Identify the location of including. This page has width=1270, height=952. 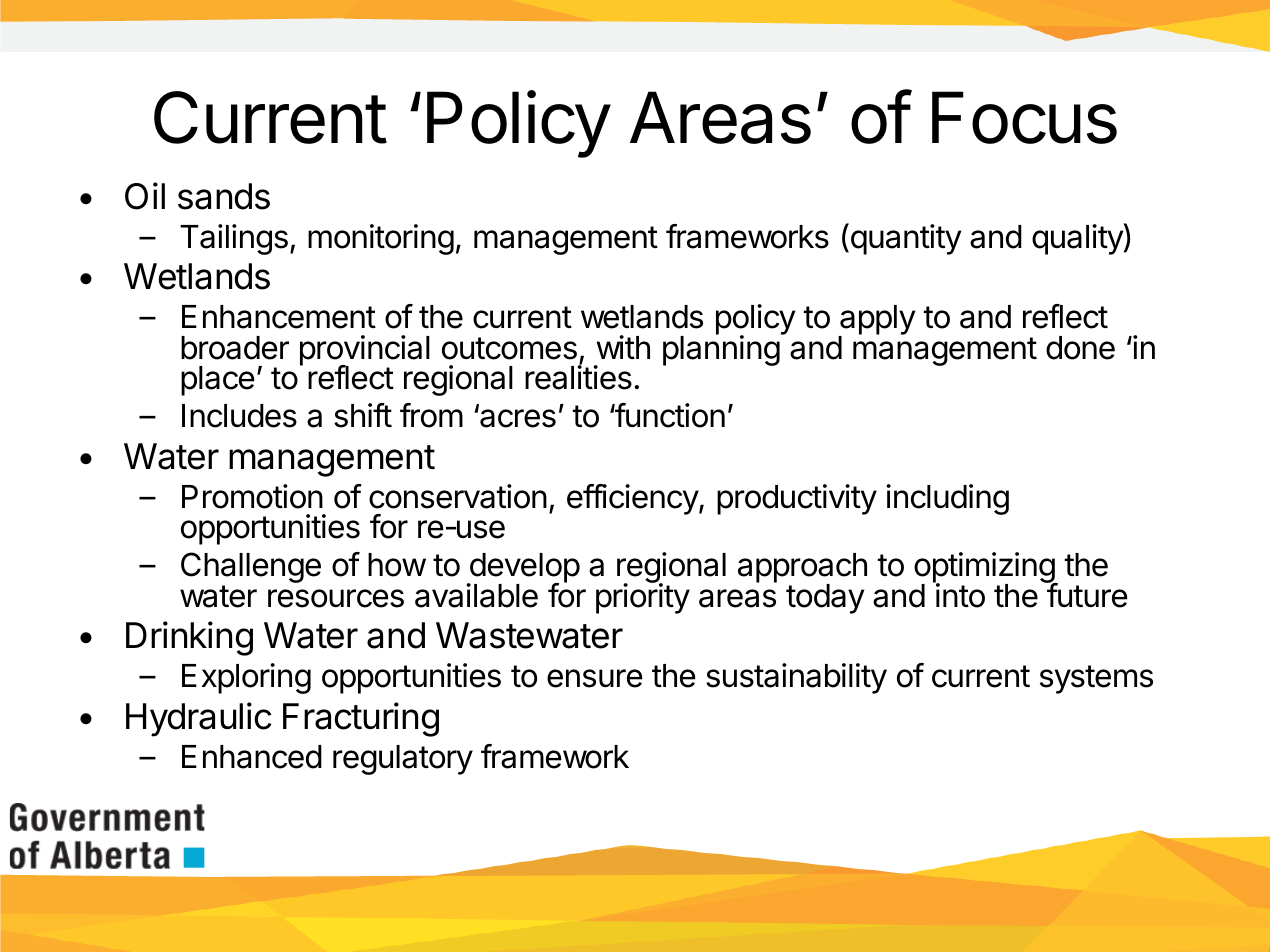
(947, 499).
